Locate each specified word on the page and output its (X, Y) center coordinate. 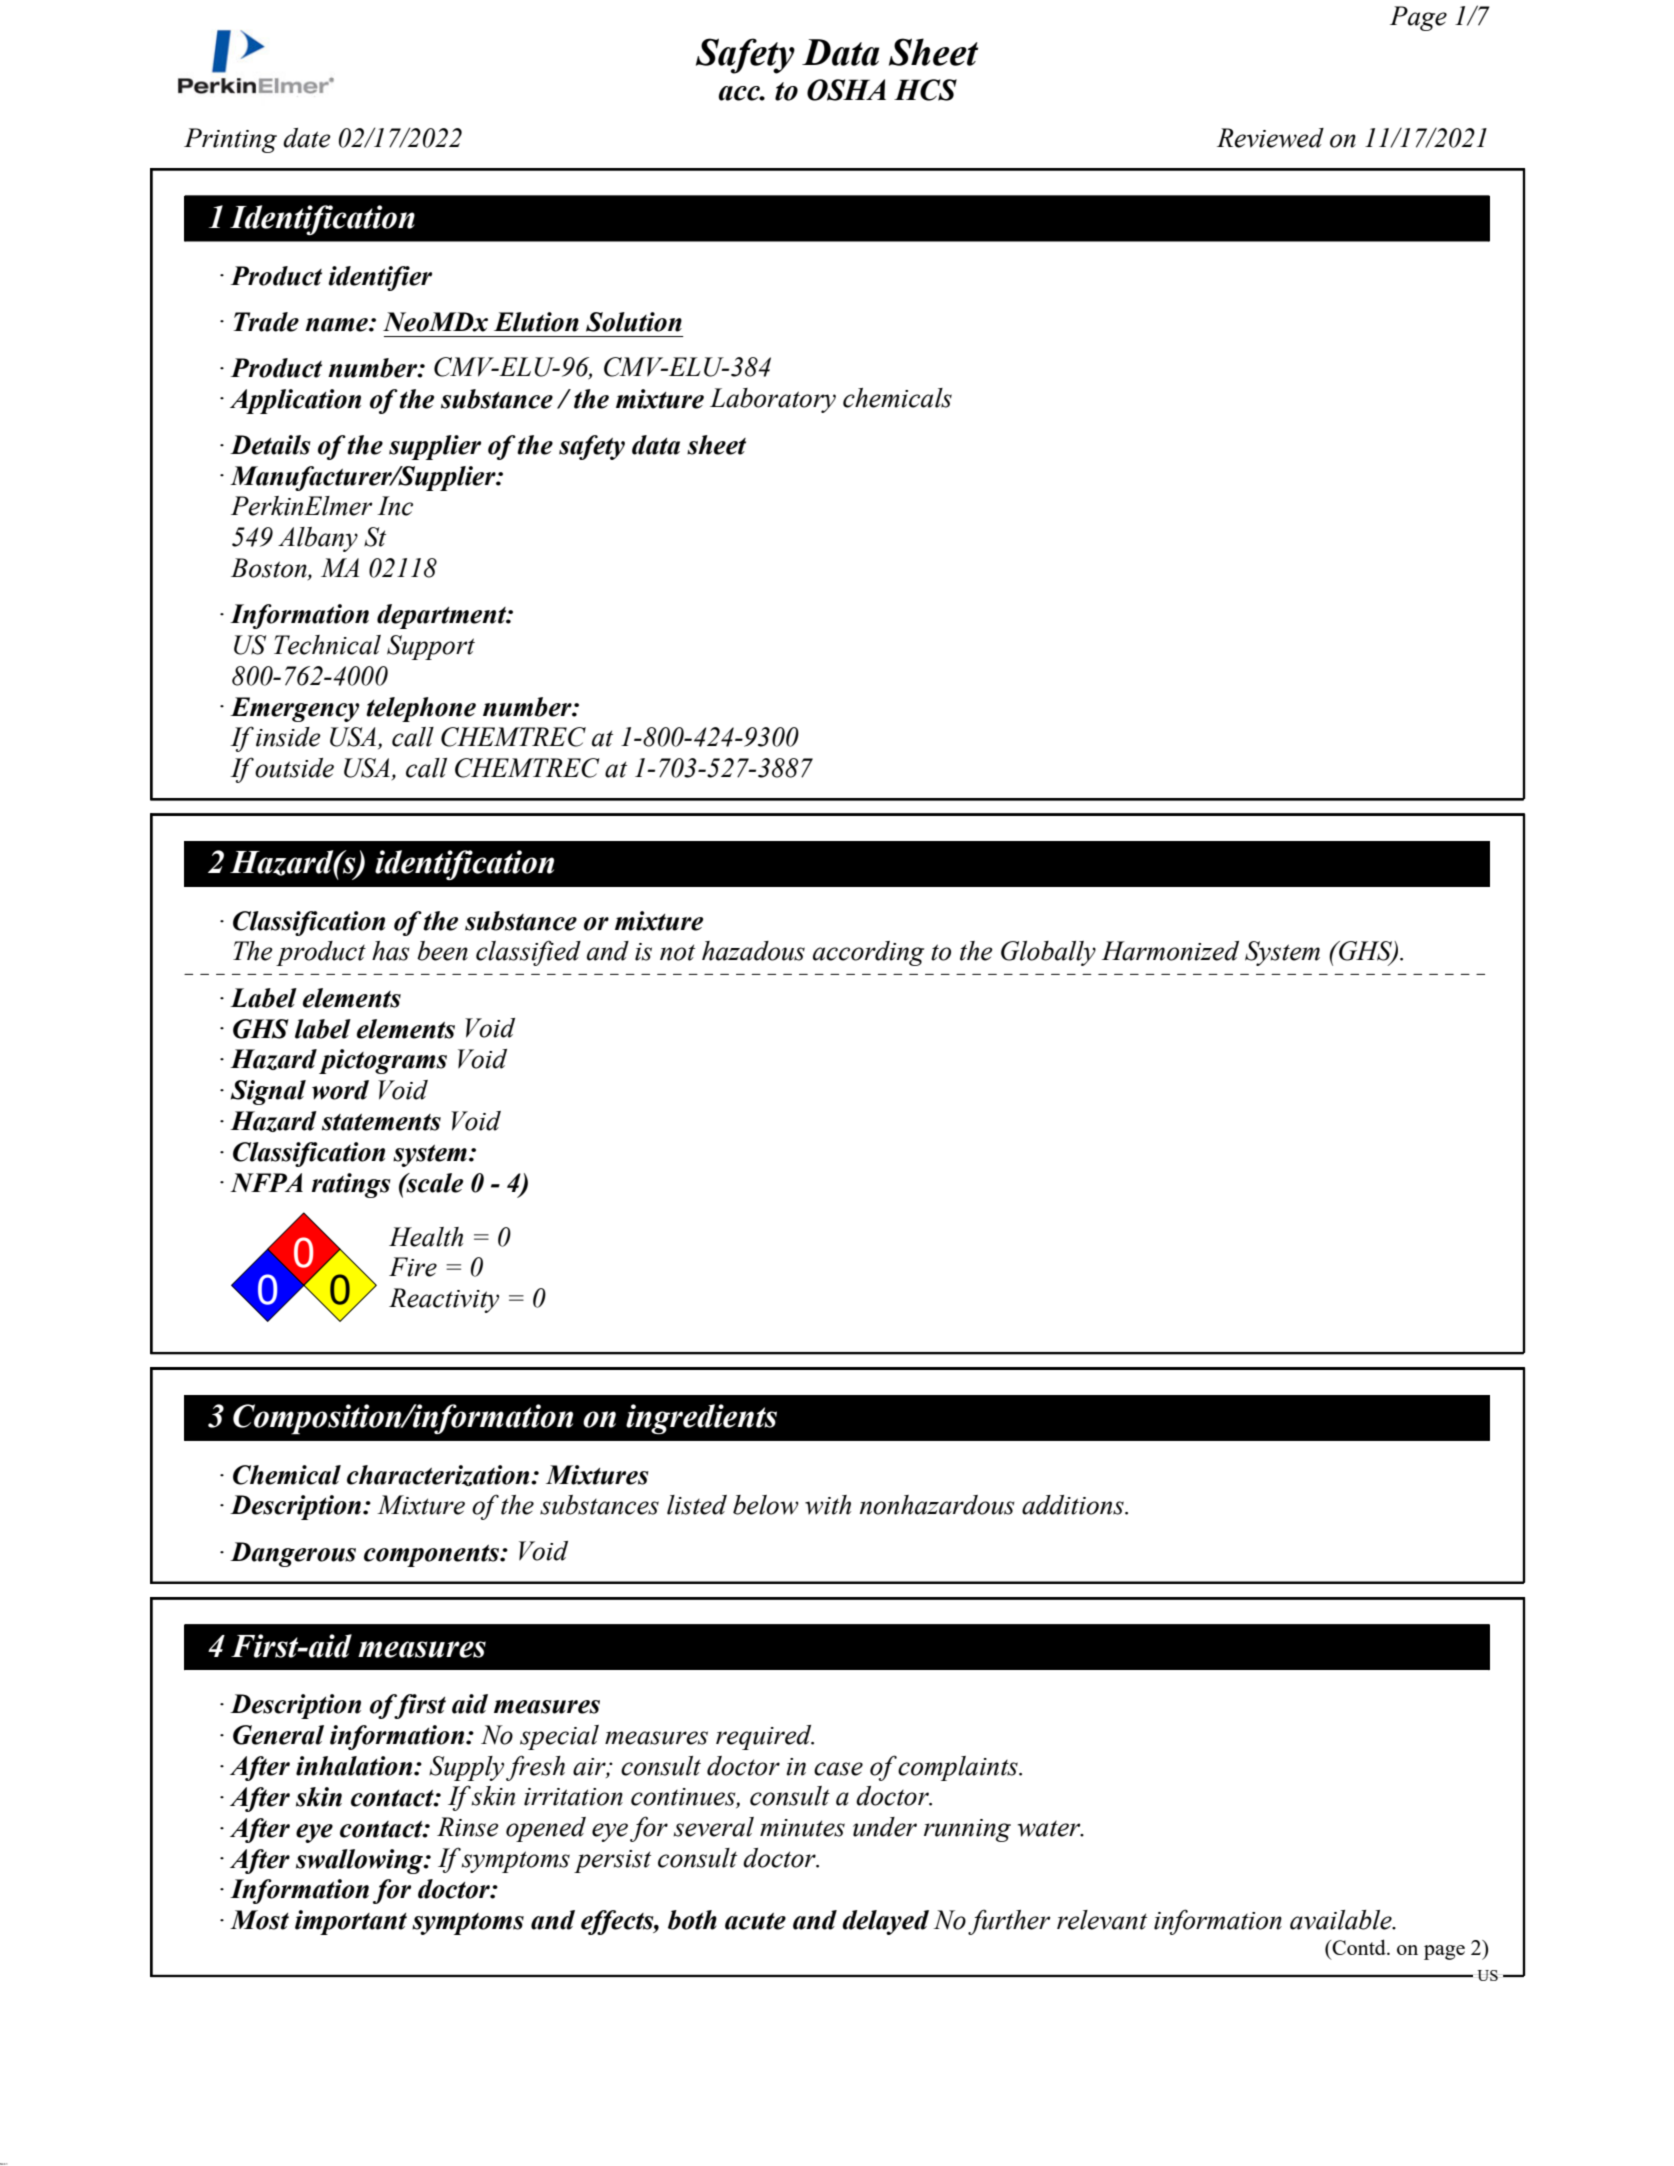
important (351, 1922)
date (307, 138)
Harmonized (1170, 951)
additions (1074, 1505)
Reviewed (1270, 138)
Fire (413, 1267)
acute (755, 1921)
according (868, 953)
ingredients (701, 1419)
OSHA (846, 90)
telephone (421, 709)
